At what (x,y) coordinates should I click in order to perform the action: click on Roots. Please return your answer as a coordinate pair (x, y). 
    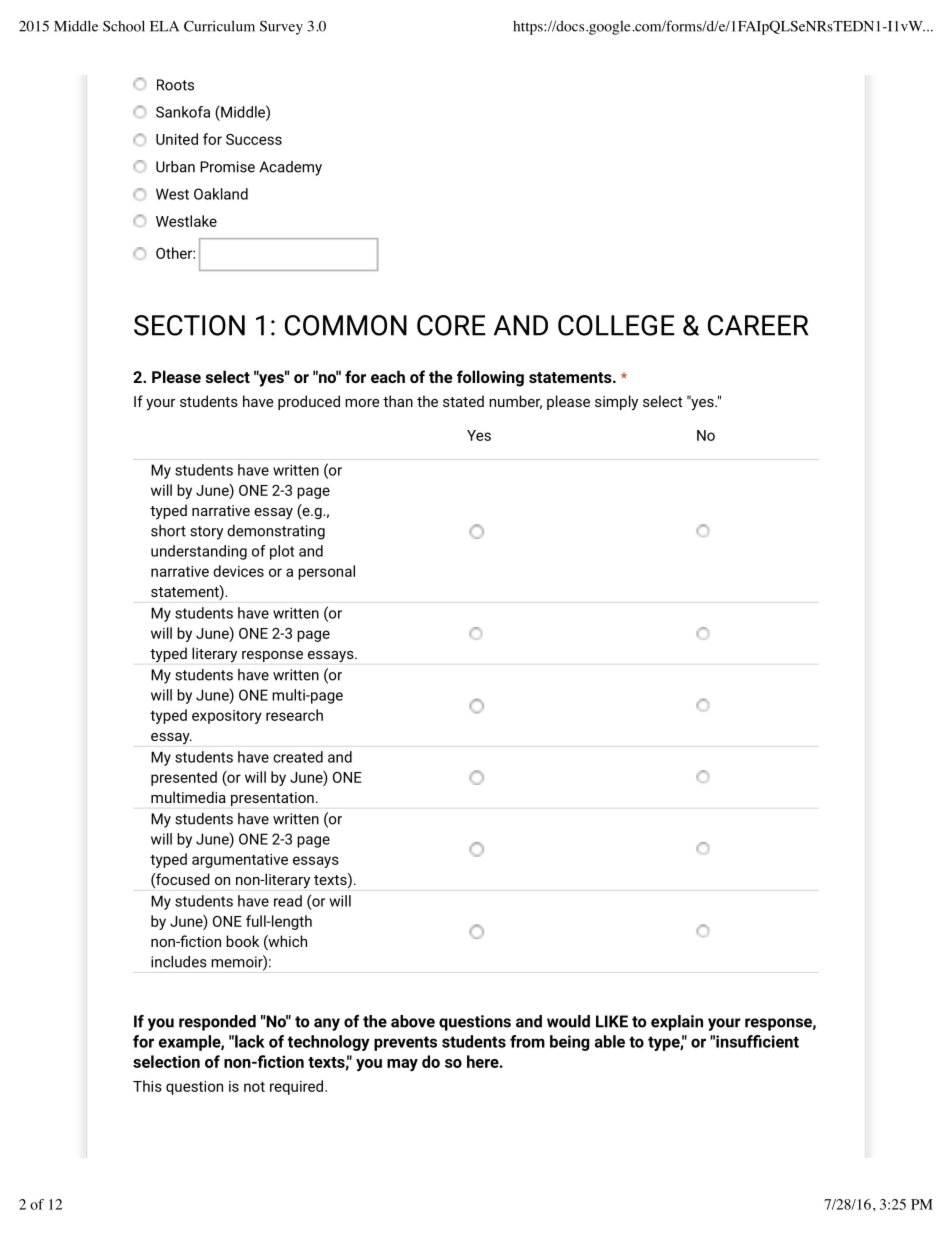
    Looking at the image, I should click on (175, 85).
